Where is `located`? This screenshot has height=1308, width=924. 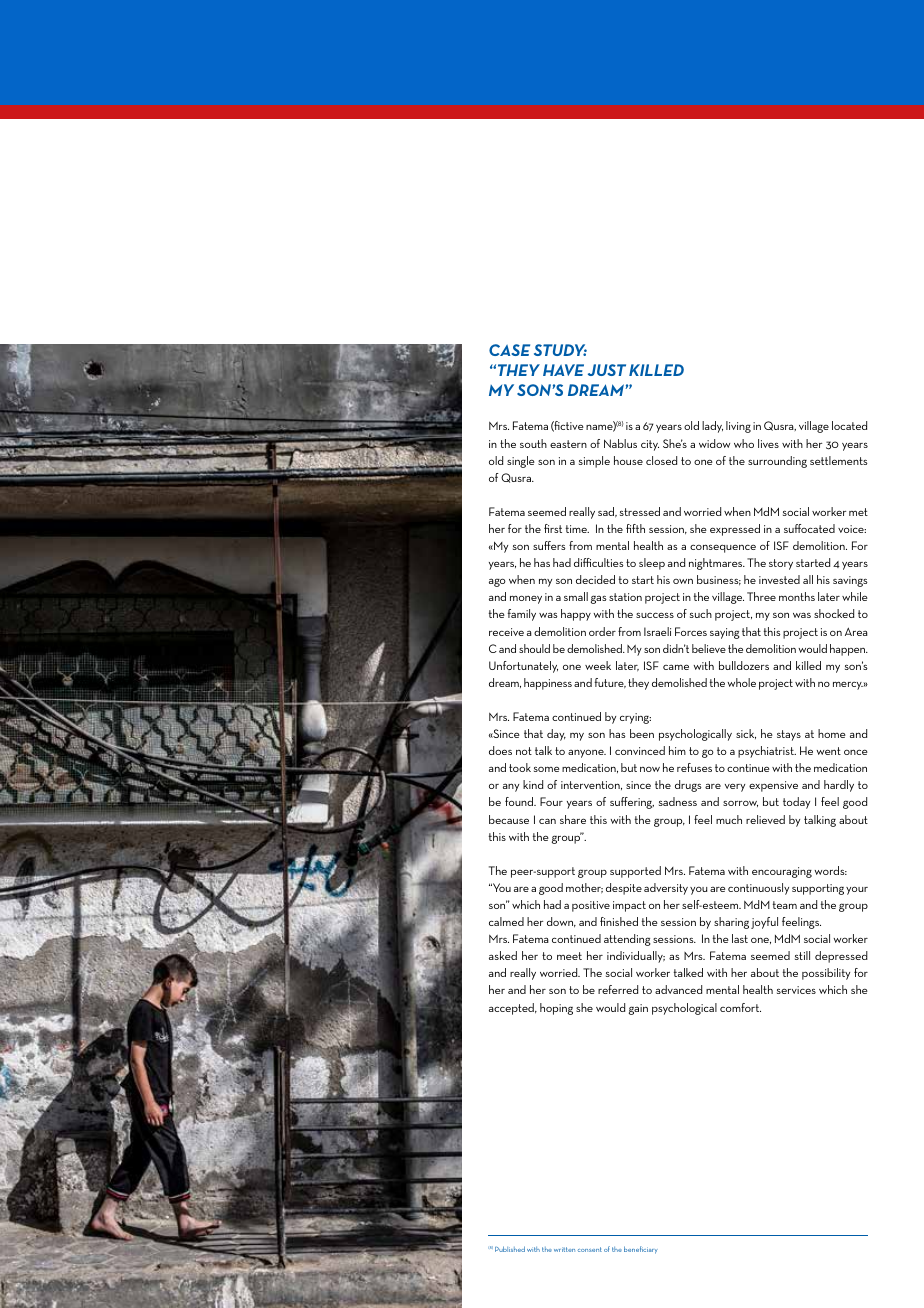
located is located at coordinates (849, 425).
